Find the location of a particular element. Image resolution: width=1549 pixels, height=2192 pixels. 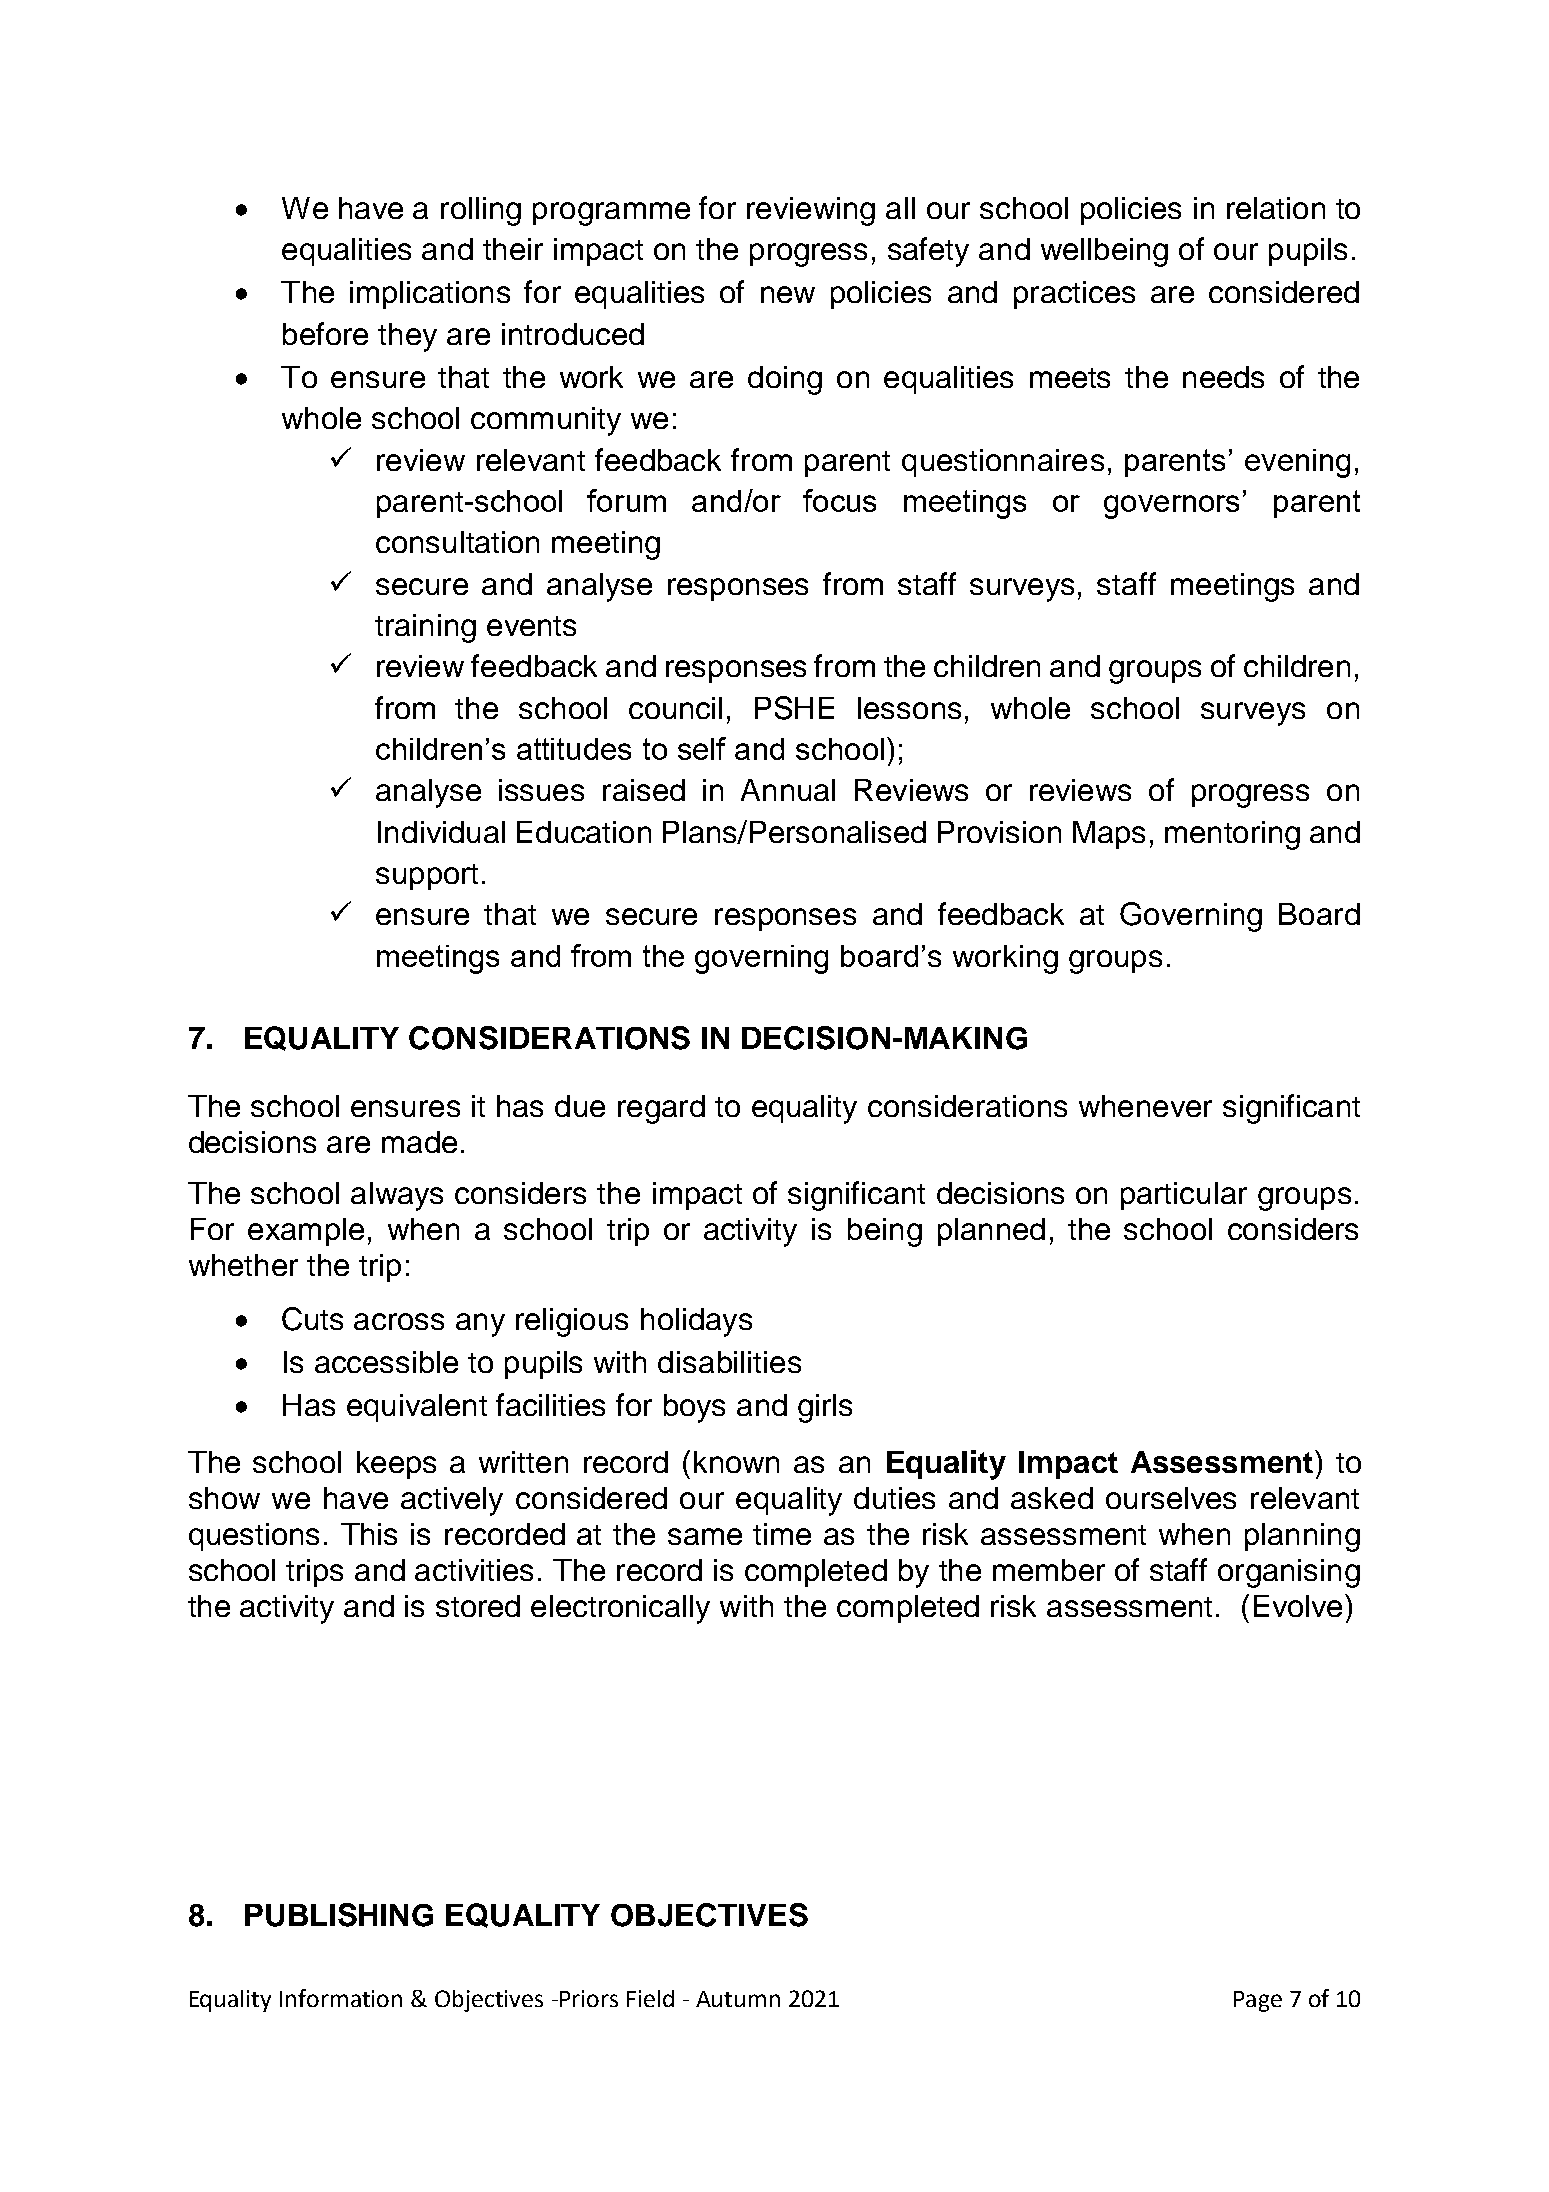

Autumn is located at coordinates (738, 1999).
